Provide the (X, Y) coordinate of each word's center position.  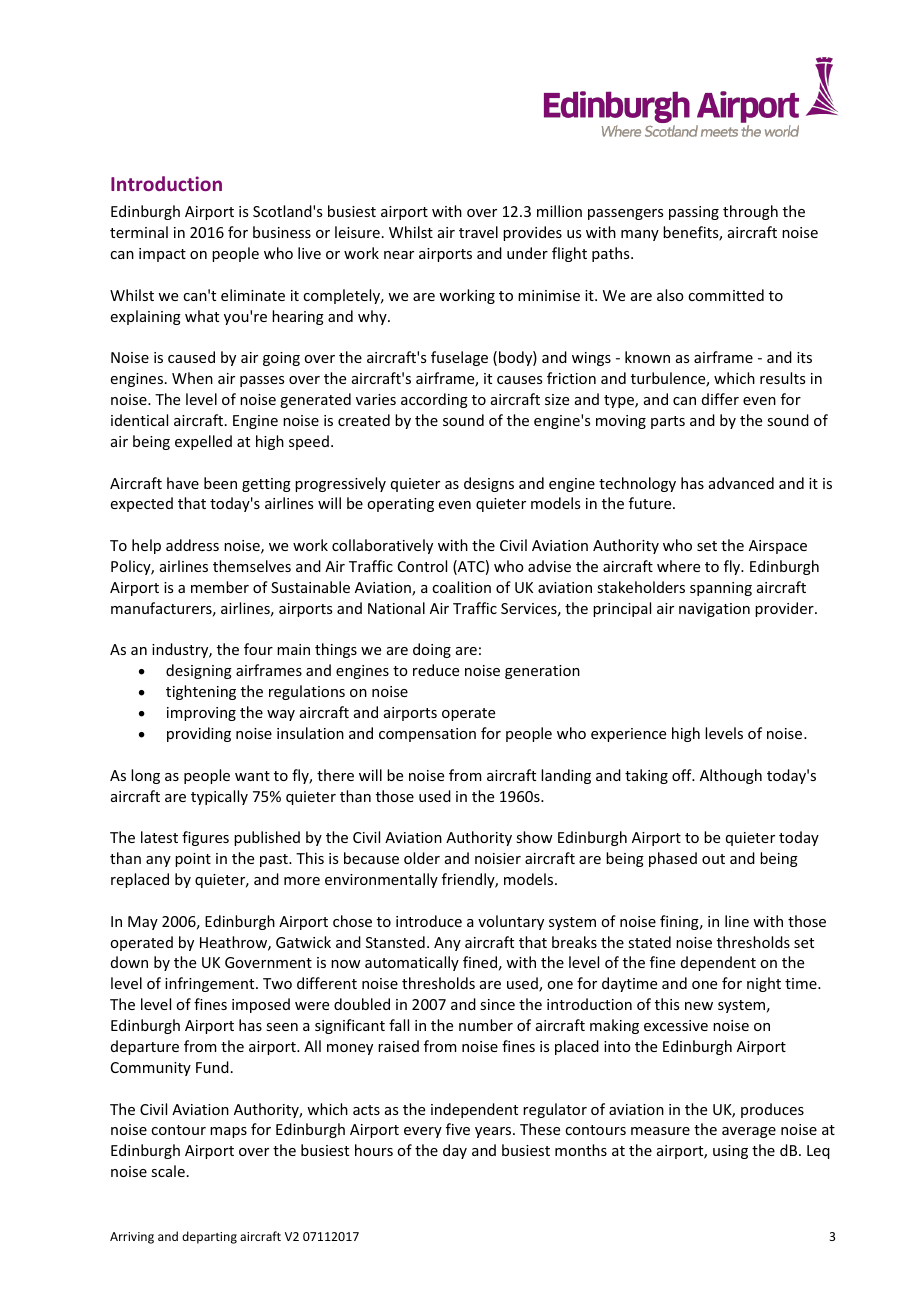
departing (209, 1237)
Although (731, 776)
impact (162, 255)
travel (478, 232)
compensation (427, 735)
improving (201, 714)
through (750, 212)
